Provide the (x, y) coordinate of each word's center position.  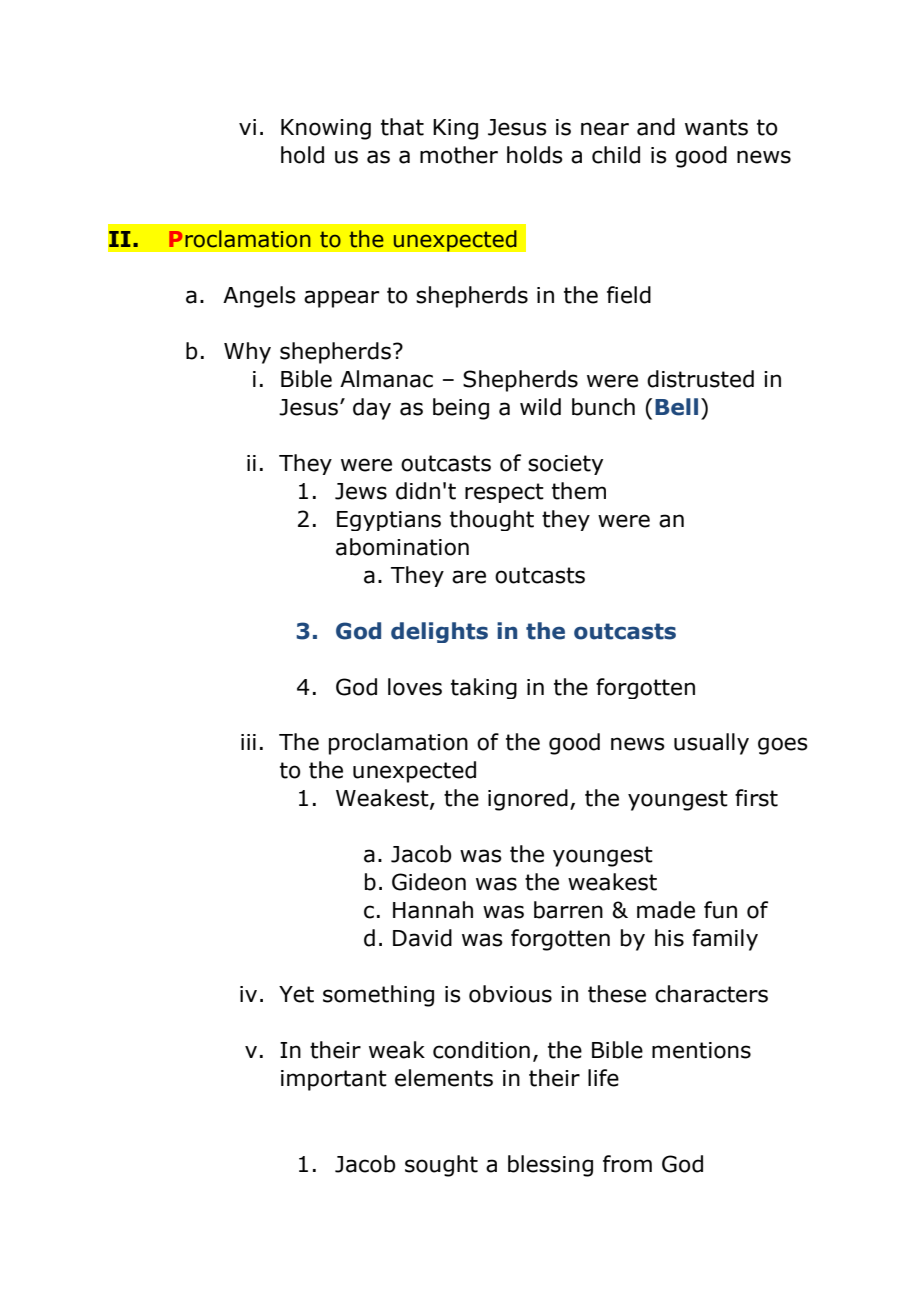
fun (720, 910)
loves (415, 687)
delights (439, 632)
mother (459, 155)
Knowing (326, 129)
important (334, 1080)
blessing (550, 1166)
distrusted (700, 379)
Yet (296, 994)
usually (711, 744)
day (372, 409)
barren (568, 910)
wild (540, 407)
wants (716, 127)
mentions (701, 1050)
